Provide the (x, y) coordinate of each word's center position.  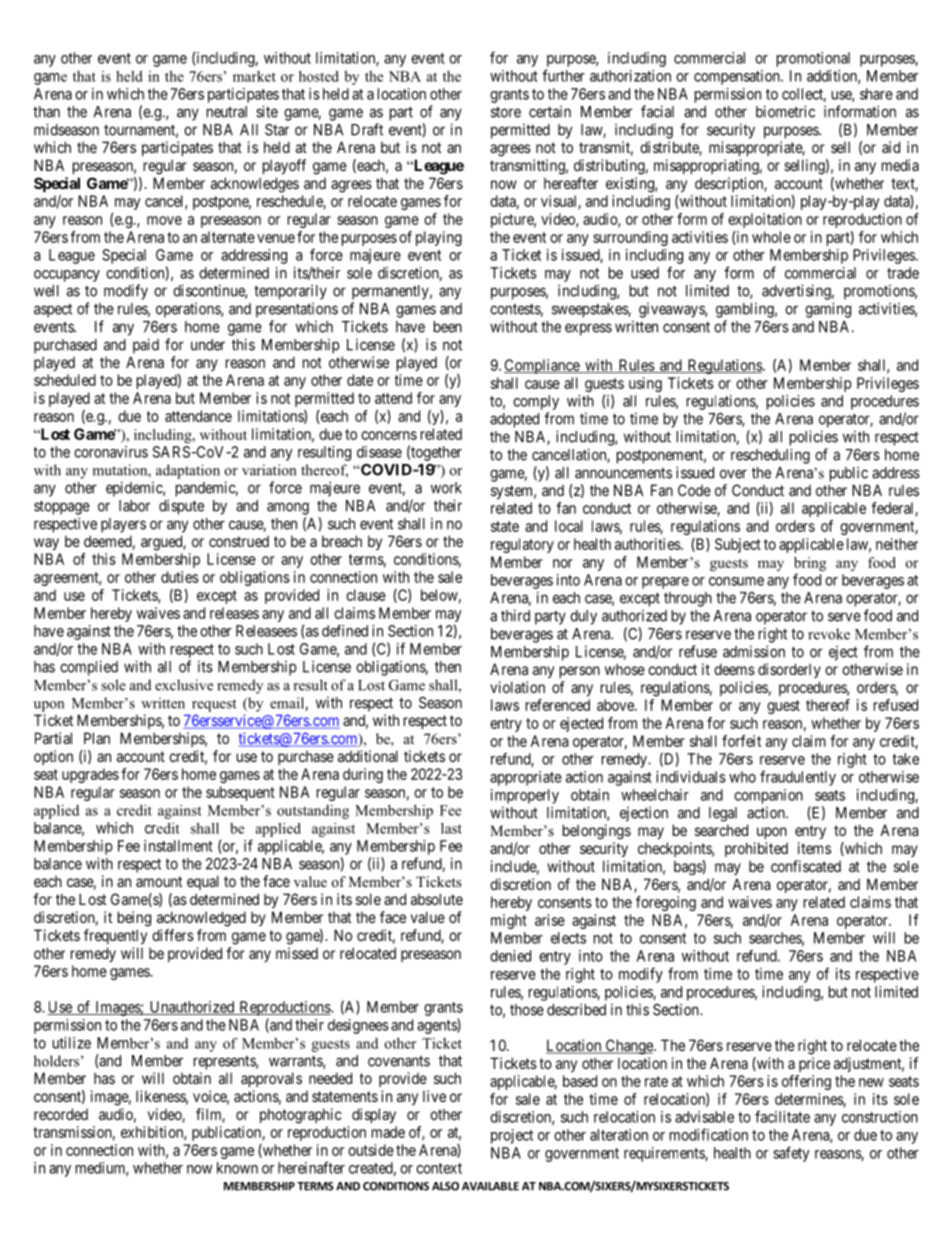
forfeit (741, 741)
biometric (785, 111)
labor (134, 506)
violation (517, 687)
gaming (828, 310)
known (237, 1168)
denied (510, 956)
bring (810, 564)
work (446, 488)
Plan (97, 738)
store (506, 112)
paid (146, 346)
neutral (227, 112)
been (448, 327)
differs (173, 935)
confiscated (806, 866)
